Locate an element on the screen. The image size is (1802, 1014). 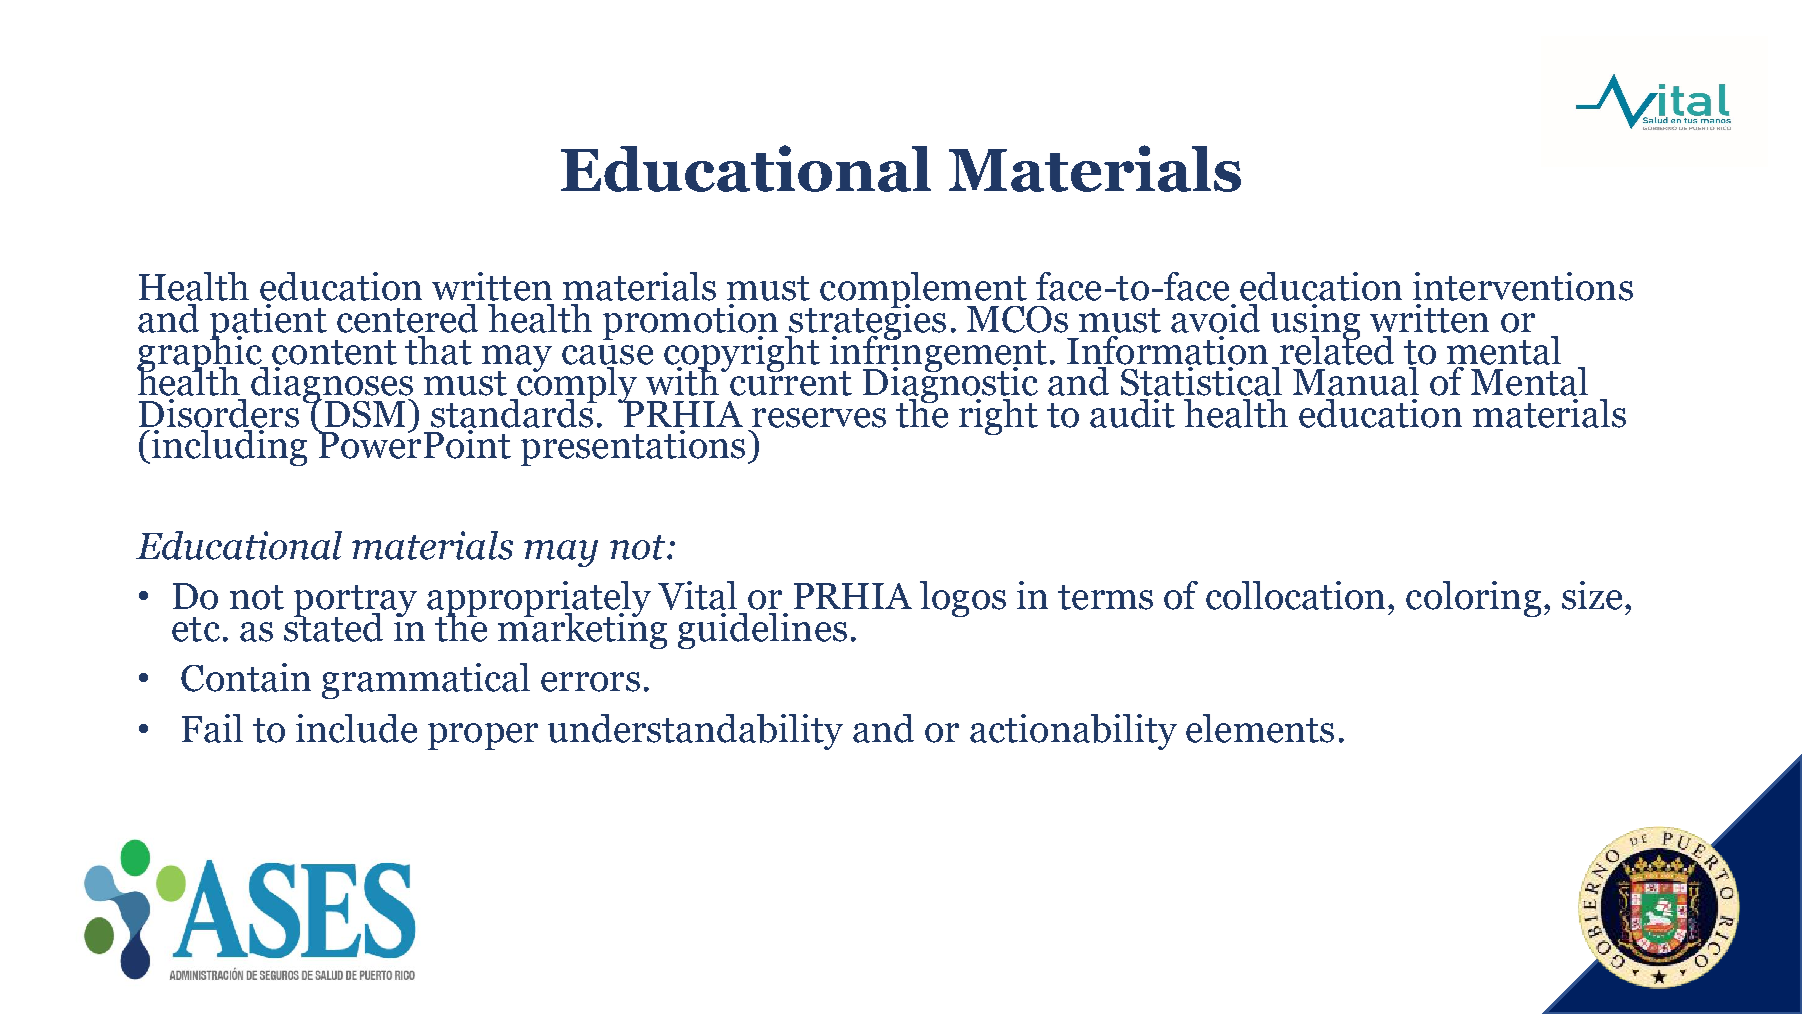
portray is located at coordinates (355, 602).
